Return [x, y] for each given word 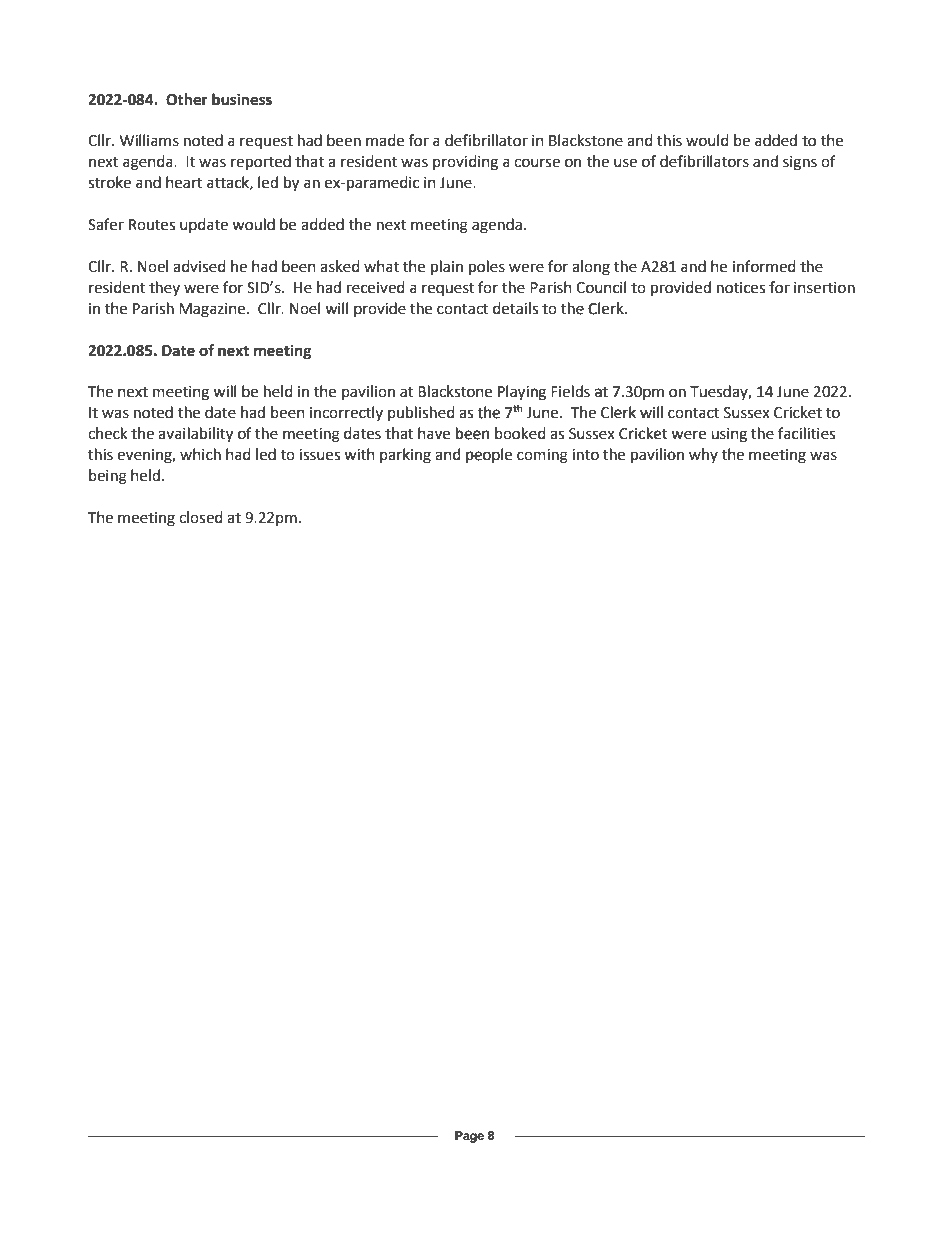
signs [800, 163]
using [729, 435]
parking [405, 456]
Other [187, 99]
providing [465, 163]
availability [195, 435]
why [703, 455]
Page [469, 1137]
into [585, 455]
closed [201, 517]
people [489, 456]
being [108, 477]
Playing [522, 392]
